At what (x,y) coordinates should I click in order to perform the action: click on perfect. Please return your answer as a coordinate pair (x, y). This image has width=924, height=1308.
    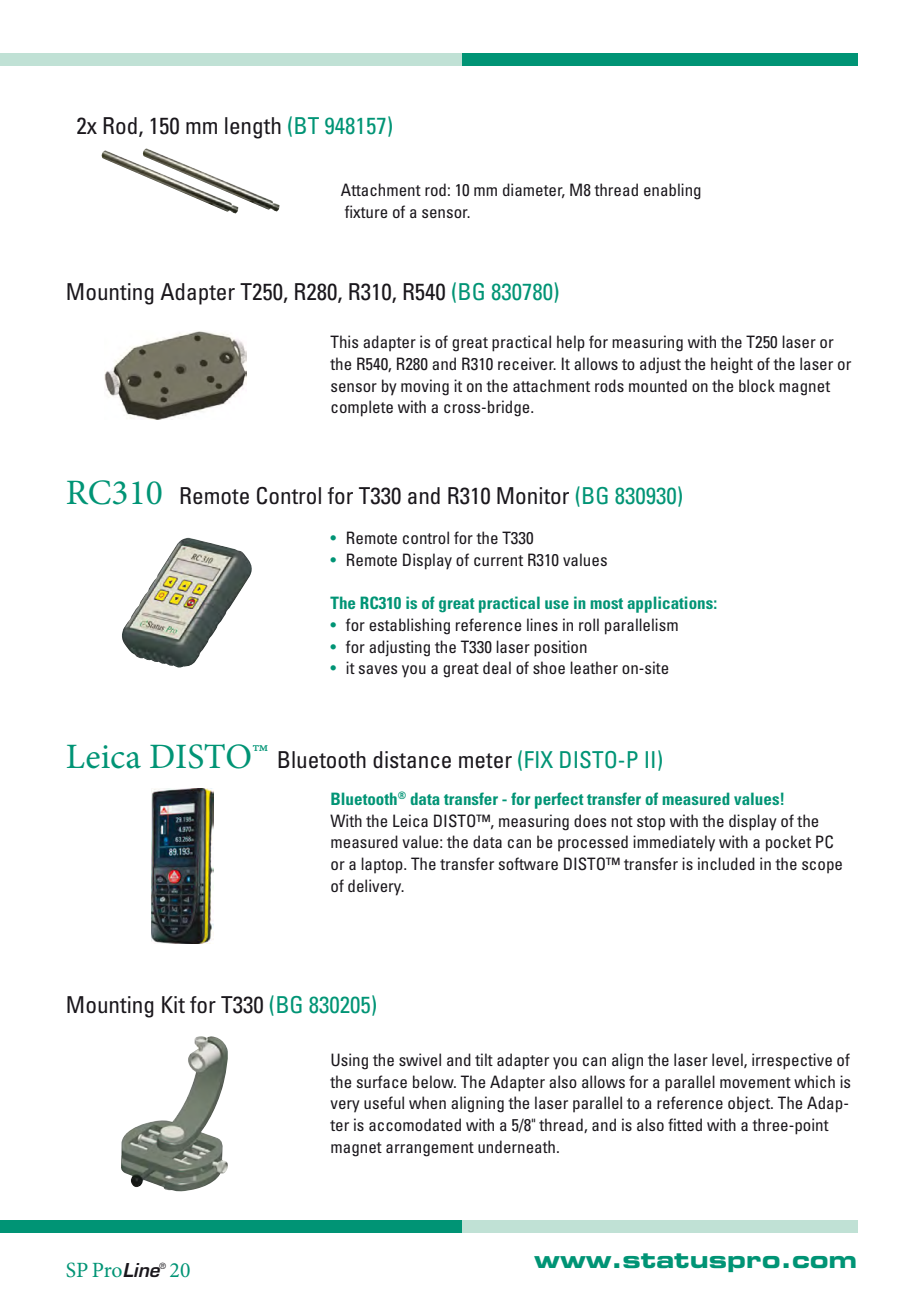
    Looking at the image, I should click on (559, 800).
